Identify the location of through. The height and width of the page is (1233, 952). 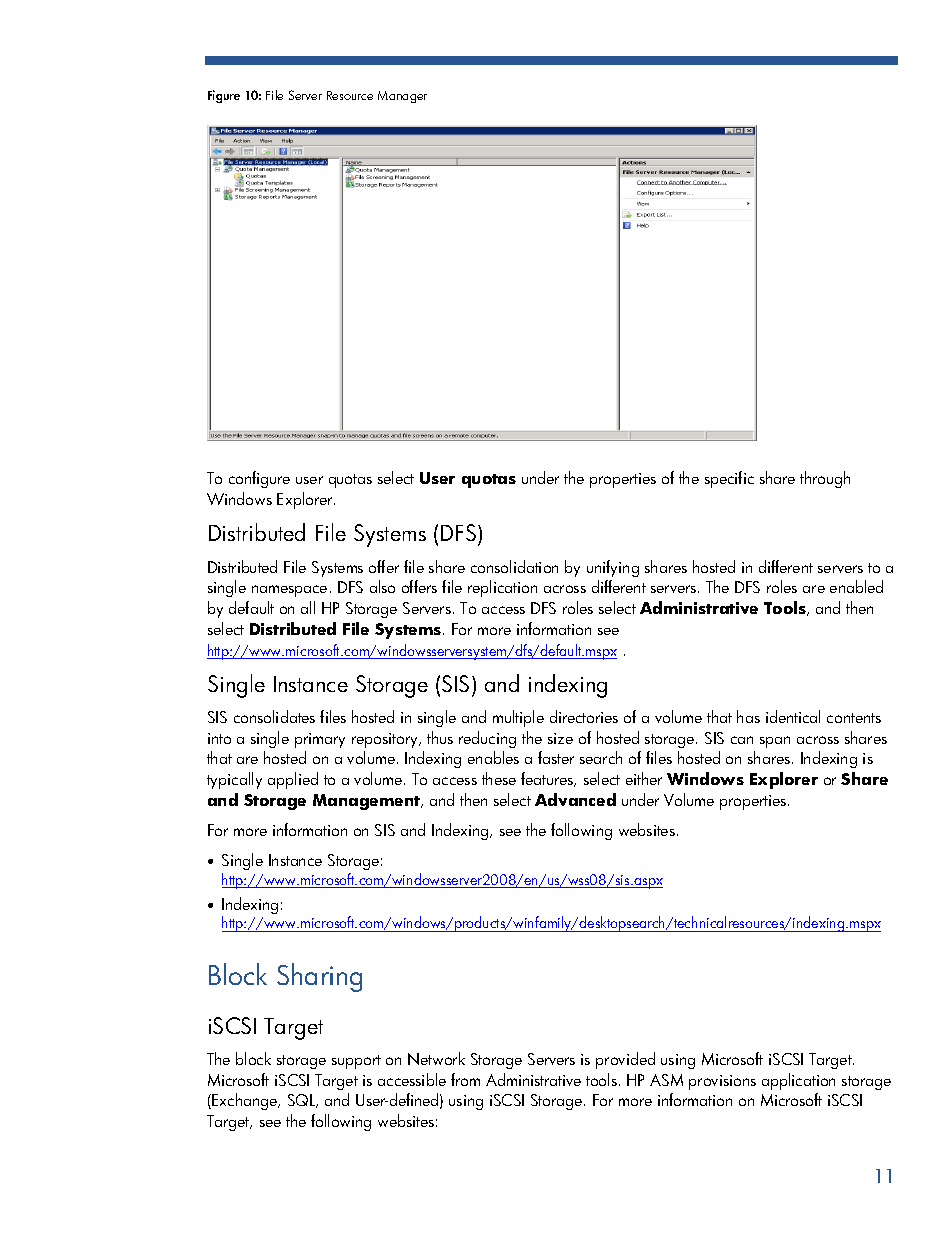
(825, 479).
